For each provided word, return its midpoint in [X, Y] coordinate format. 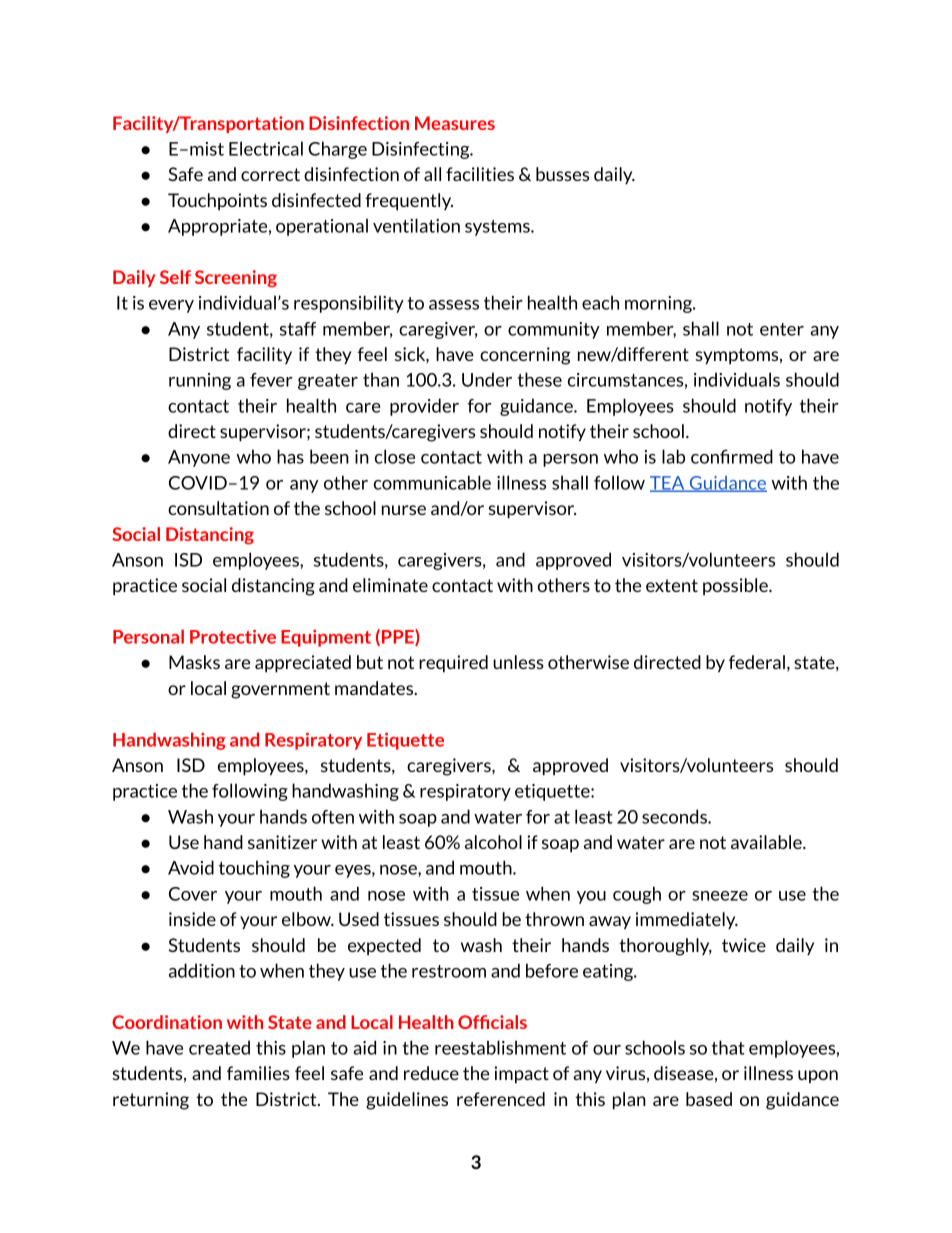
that [728, 1047]
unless [518, 662]
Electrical [266, 148]
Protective [233, 636]
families [258, 1073]
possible [736, 586]
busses [562, 174]
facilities [480, 174]
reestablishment [500, 1047]
